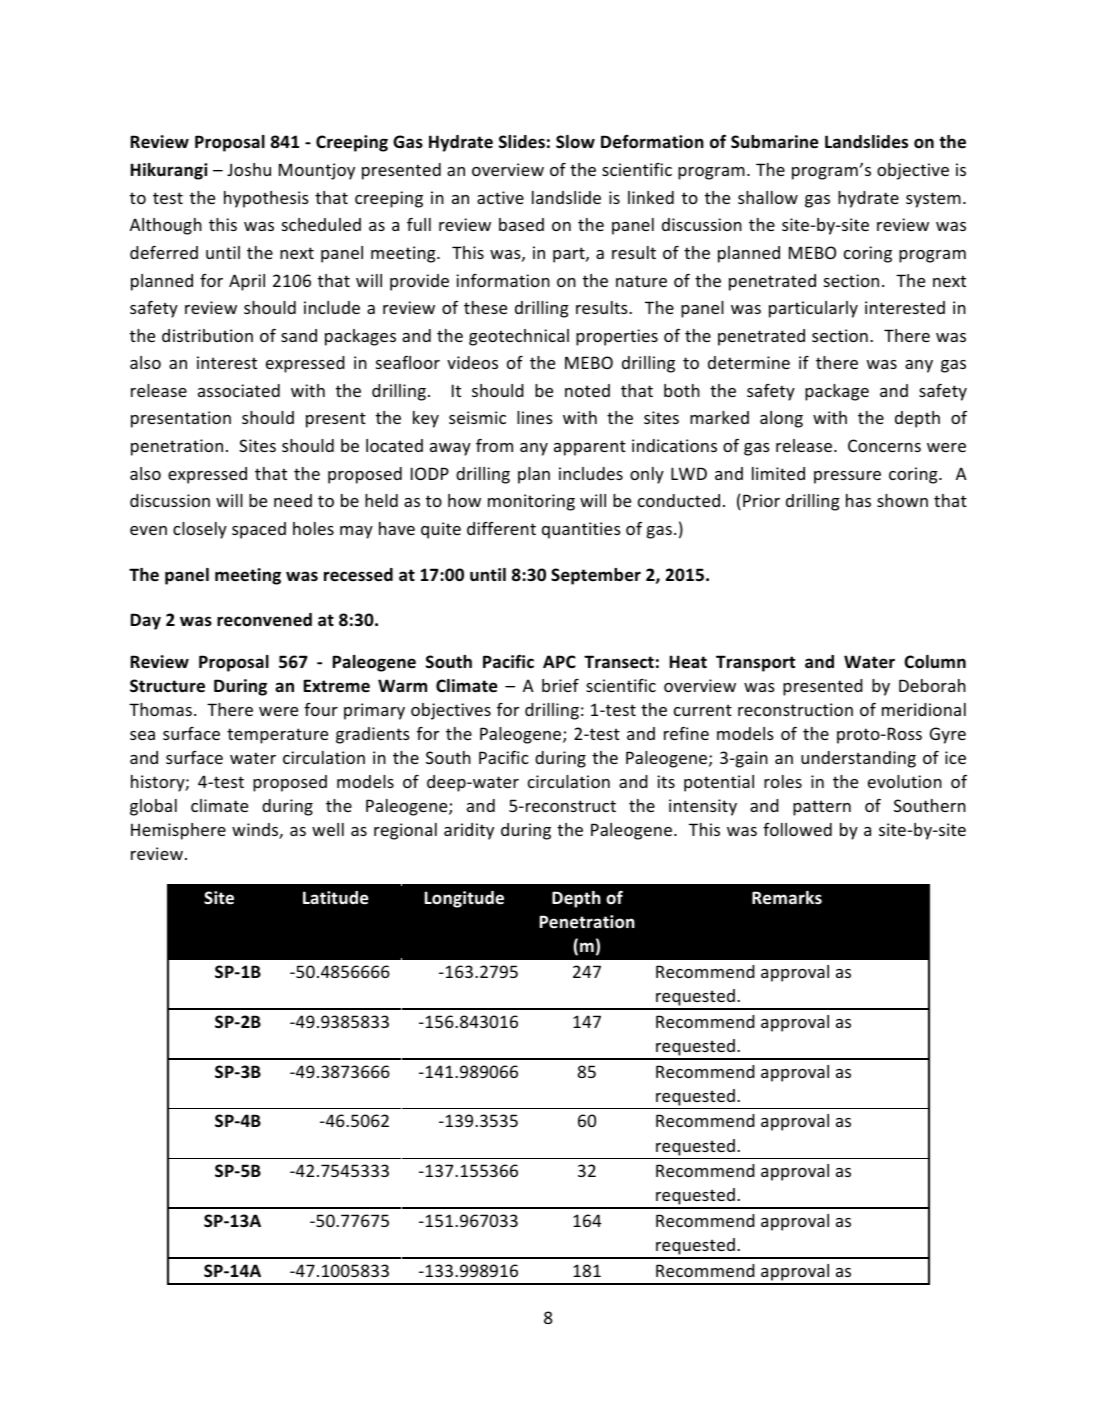 This screenshot has width=1095, height=1418. Describe the element at coordinates (787, 898) in the screenshot. I see `Remarks` at that location.
